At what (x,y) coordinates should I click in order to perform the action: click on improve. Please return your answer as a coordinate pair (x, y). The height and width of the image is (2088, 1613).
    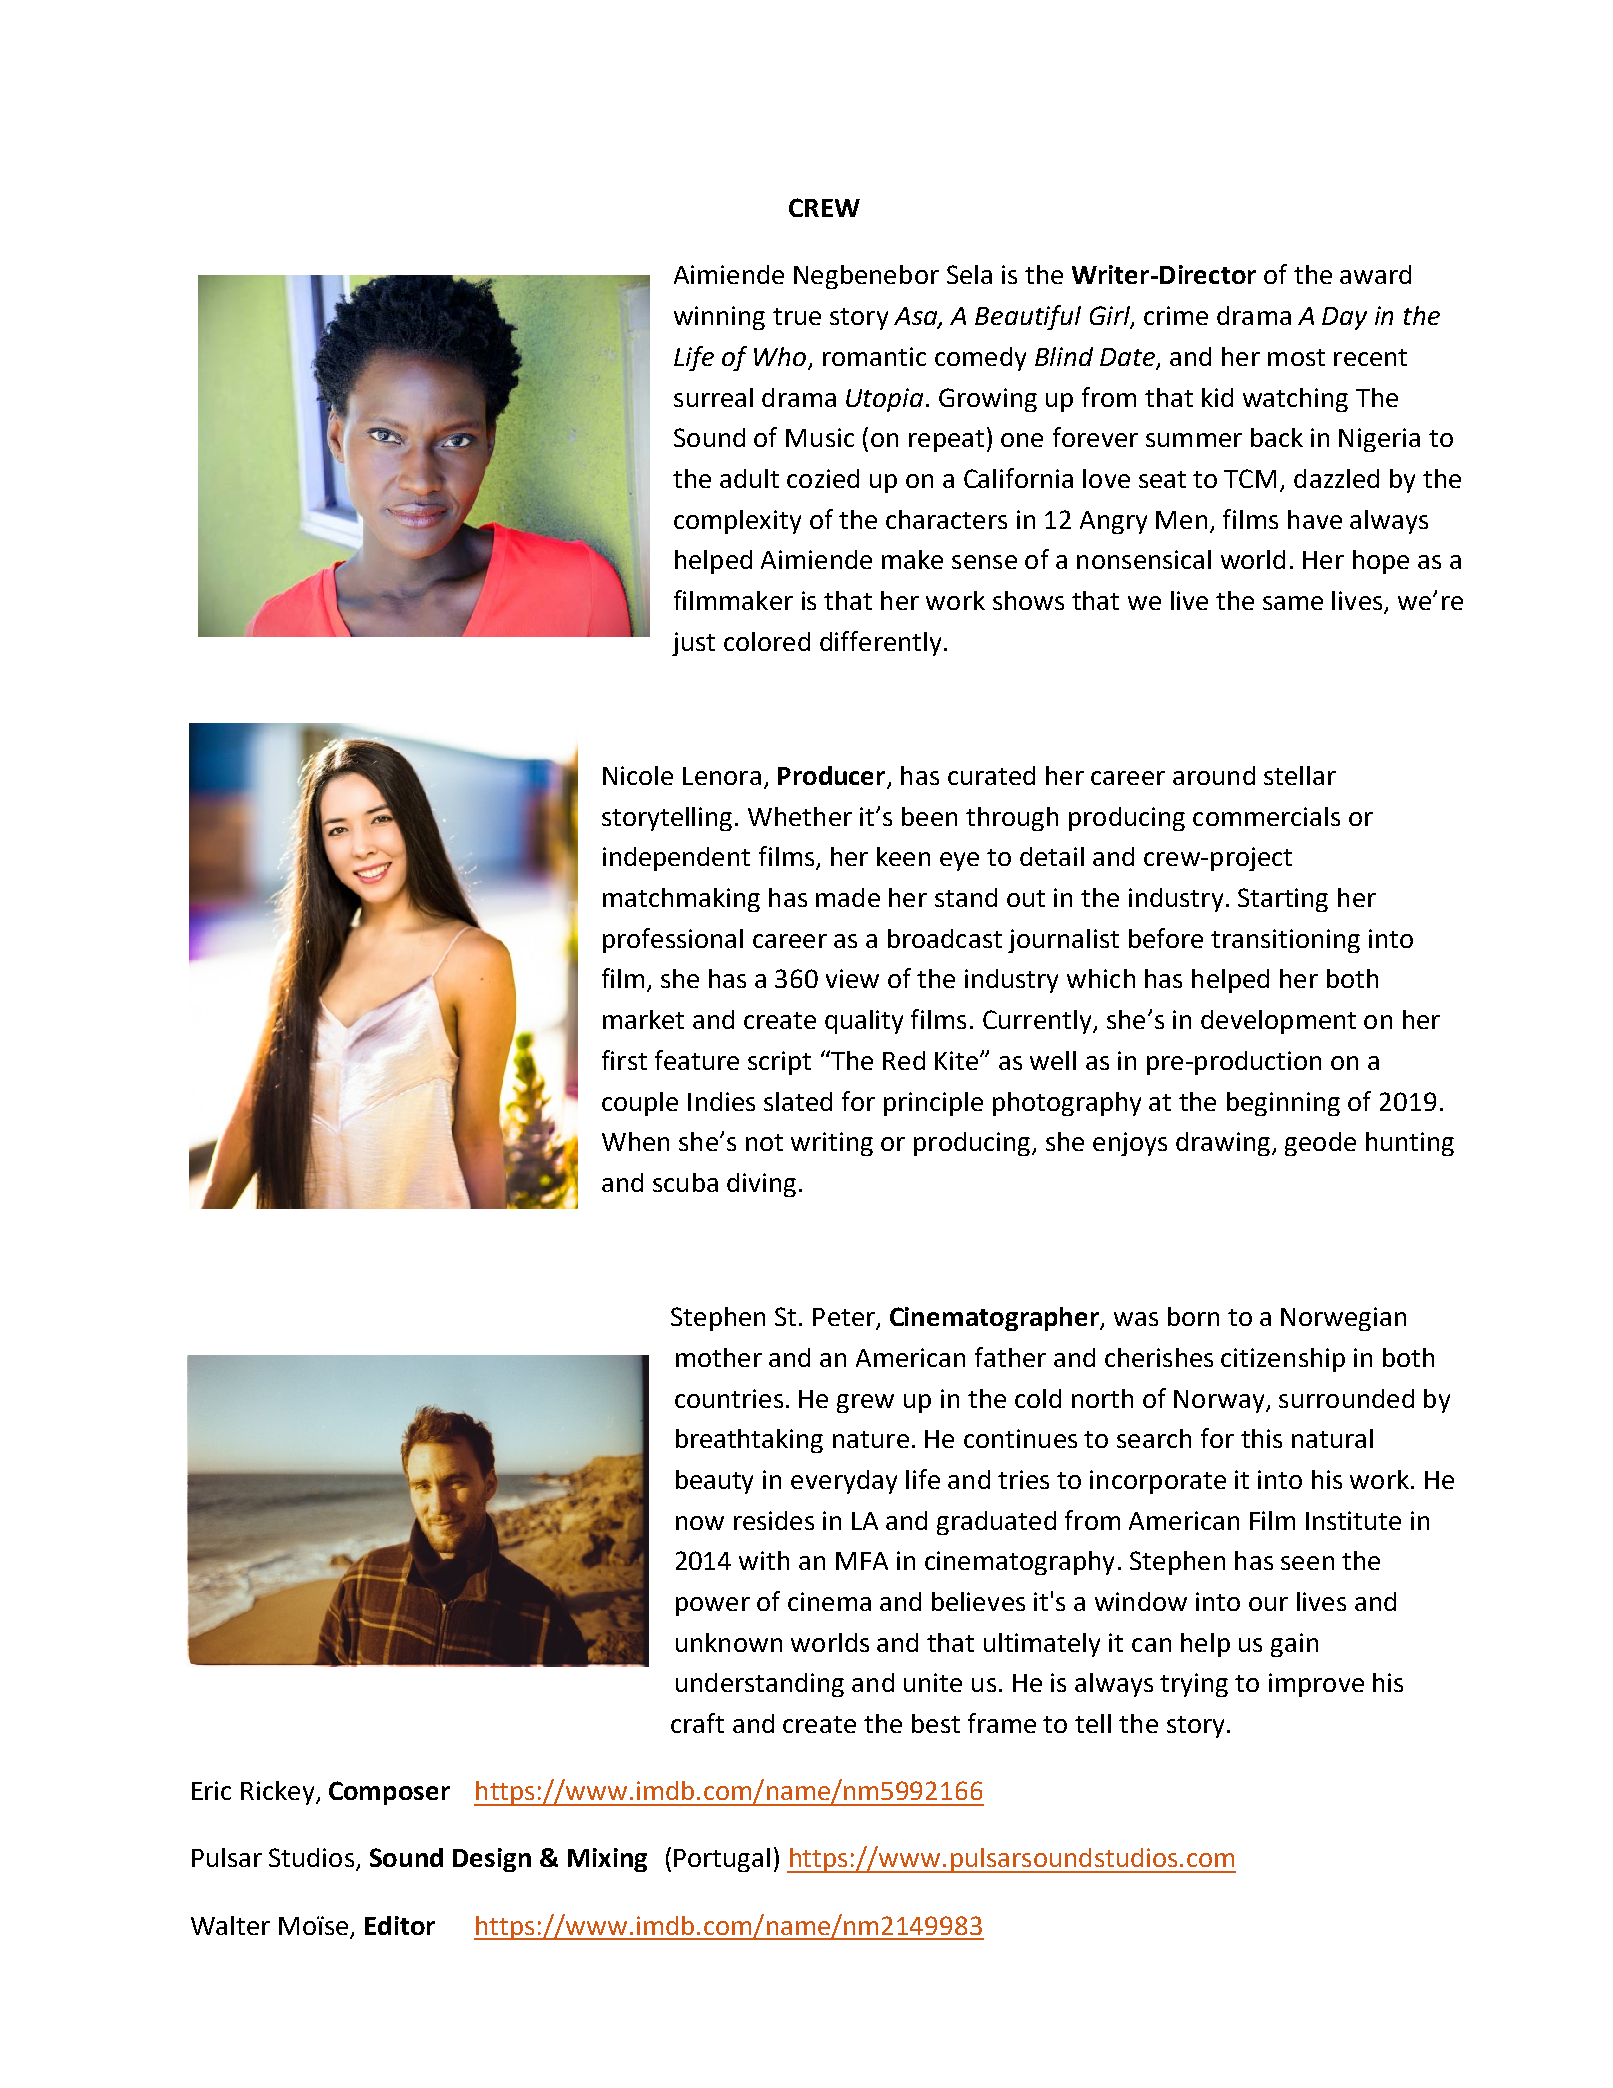
    Looking at the image, I should click on (1316, 1685).
